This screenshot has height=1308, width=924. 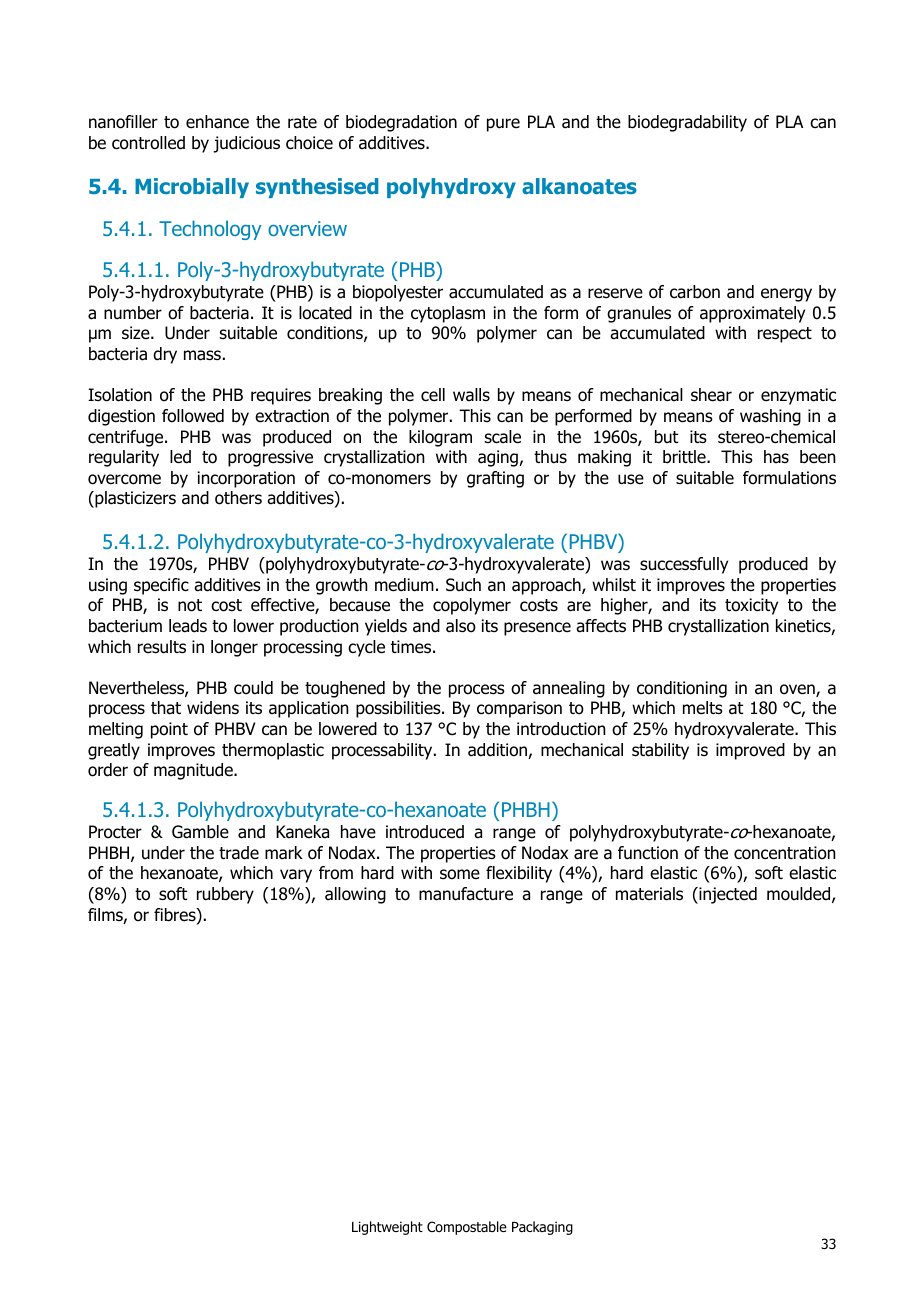 What do you see at coordinates (460, 874) in the screenshot?
I see `some` at bounding box center [460, 874].
